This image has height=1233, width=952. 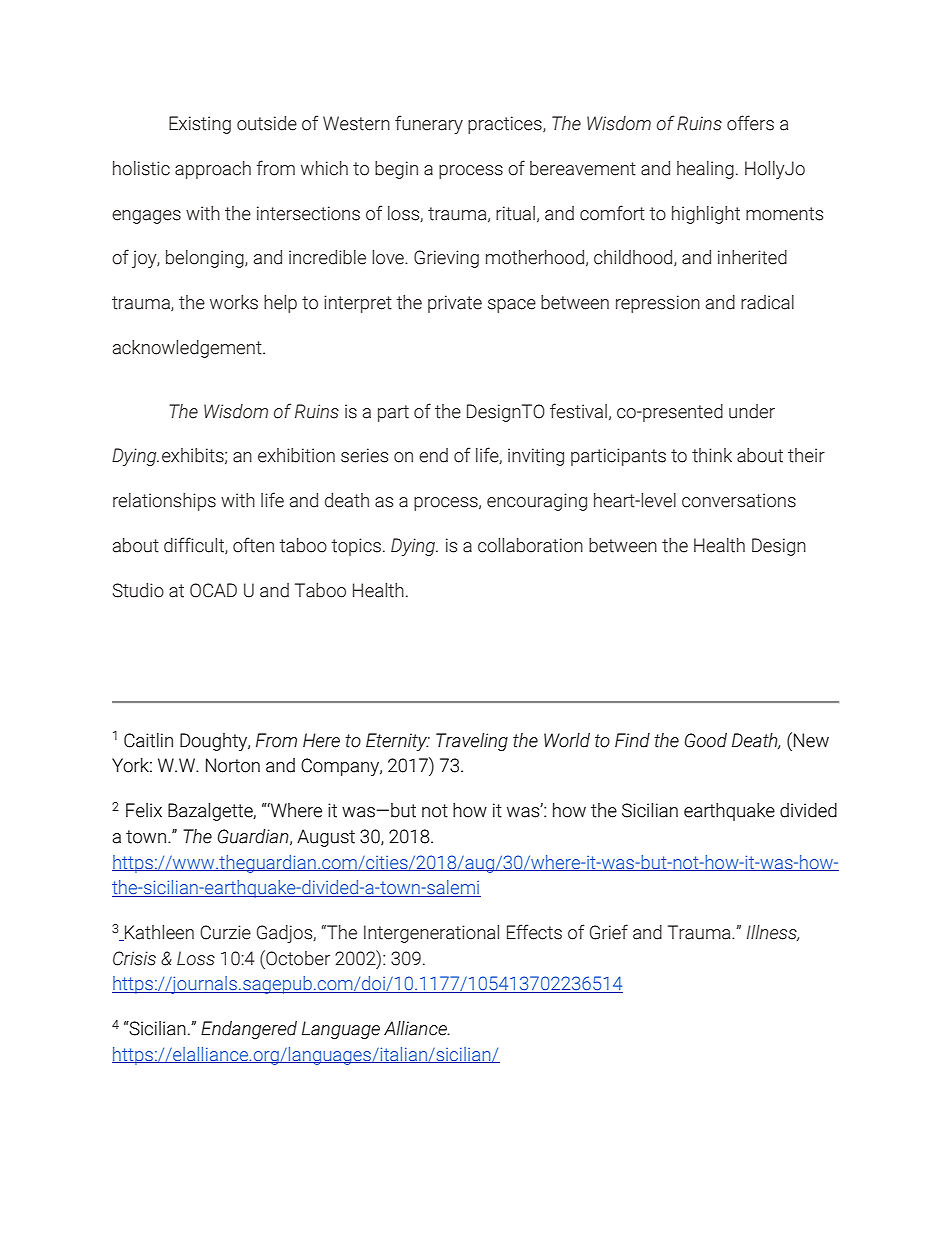 What do you see at coordinates (233, 765) in the image?
I see `Norton` at bounding box center [233, 765].
